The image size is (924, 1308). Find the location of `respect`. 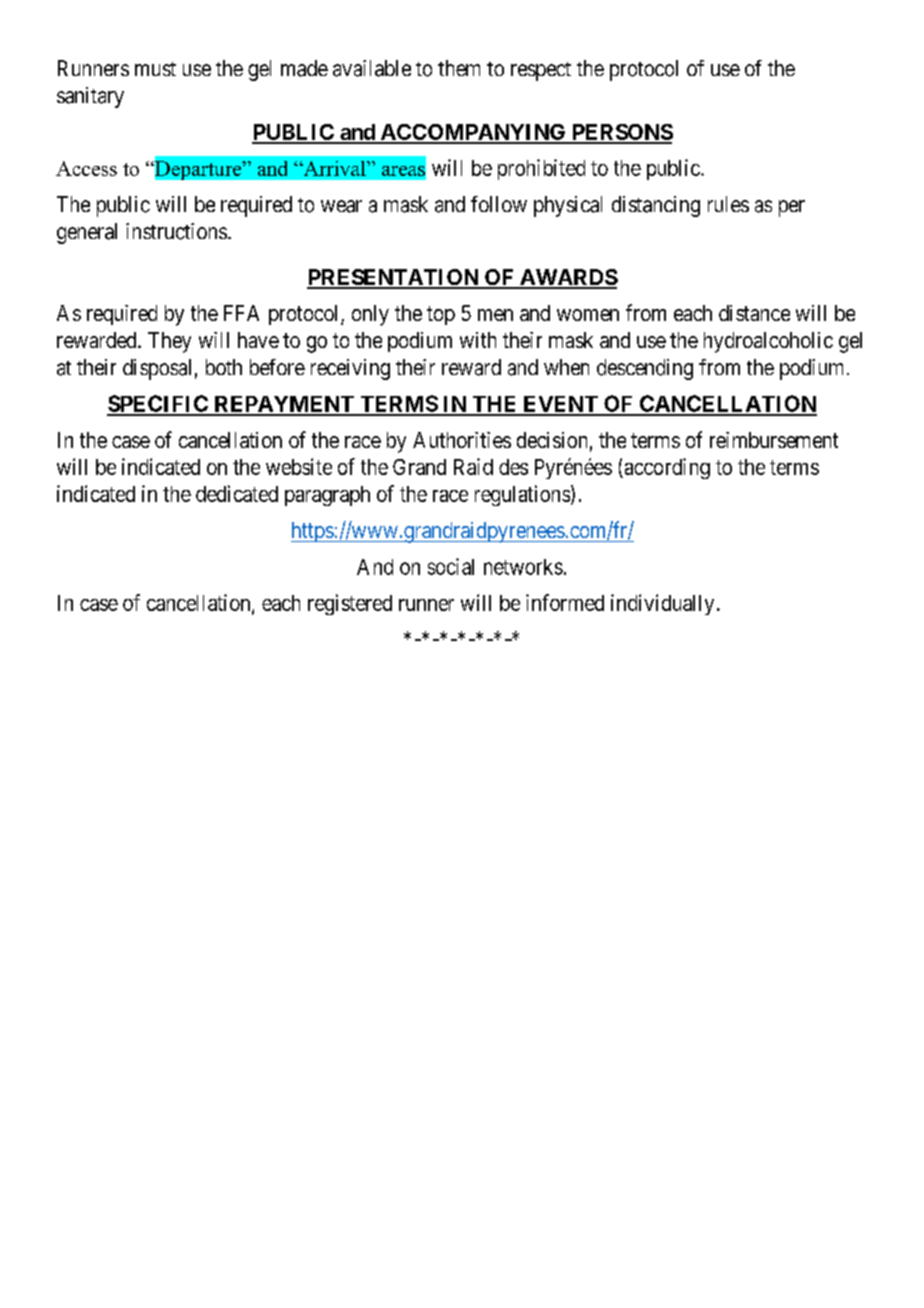

respect is located at coordinates (541, 71).
